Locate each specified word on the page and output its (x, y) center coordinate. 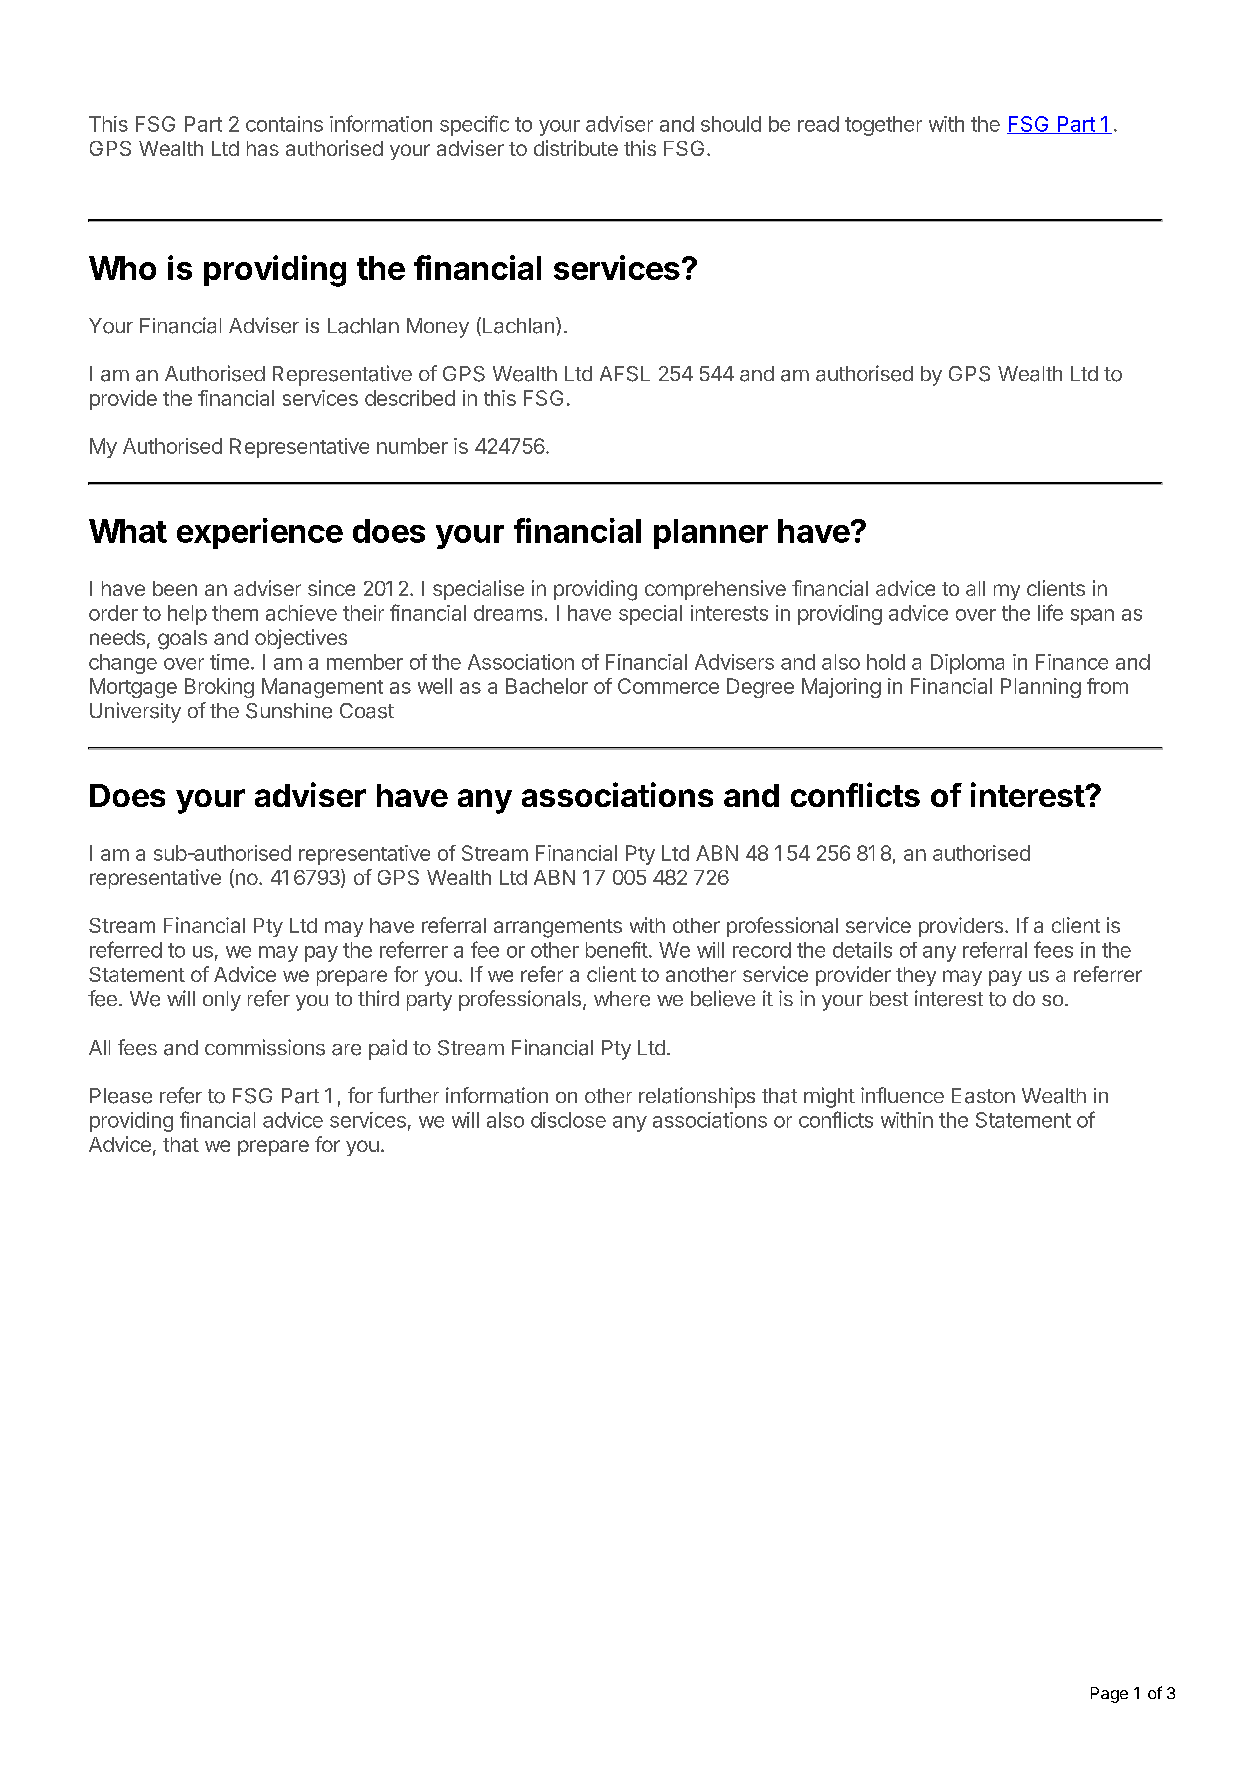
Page (1109, 1695)
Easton (983, 1096)
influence (902, 1095)
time (229, 662)
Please (121, 1096)
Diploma (967, 664)
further (408, 1095)
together (883, 126)
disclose (568, 1120)
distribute (576, 148)
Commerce (668, 686)
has (263, 148)
